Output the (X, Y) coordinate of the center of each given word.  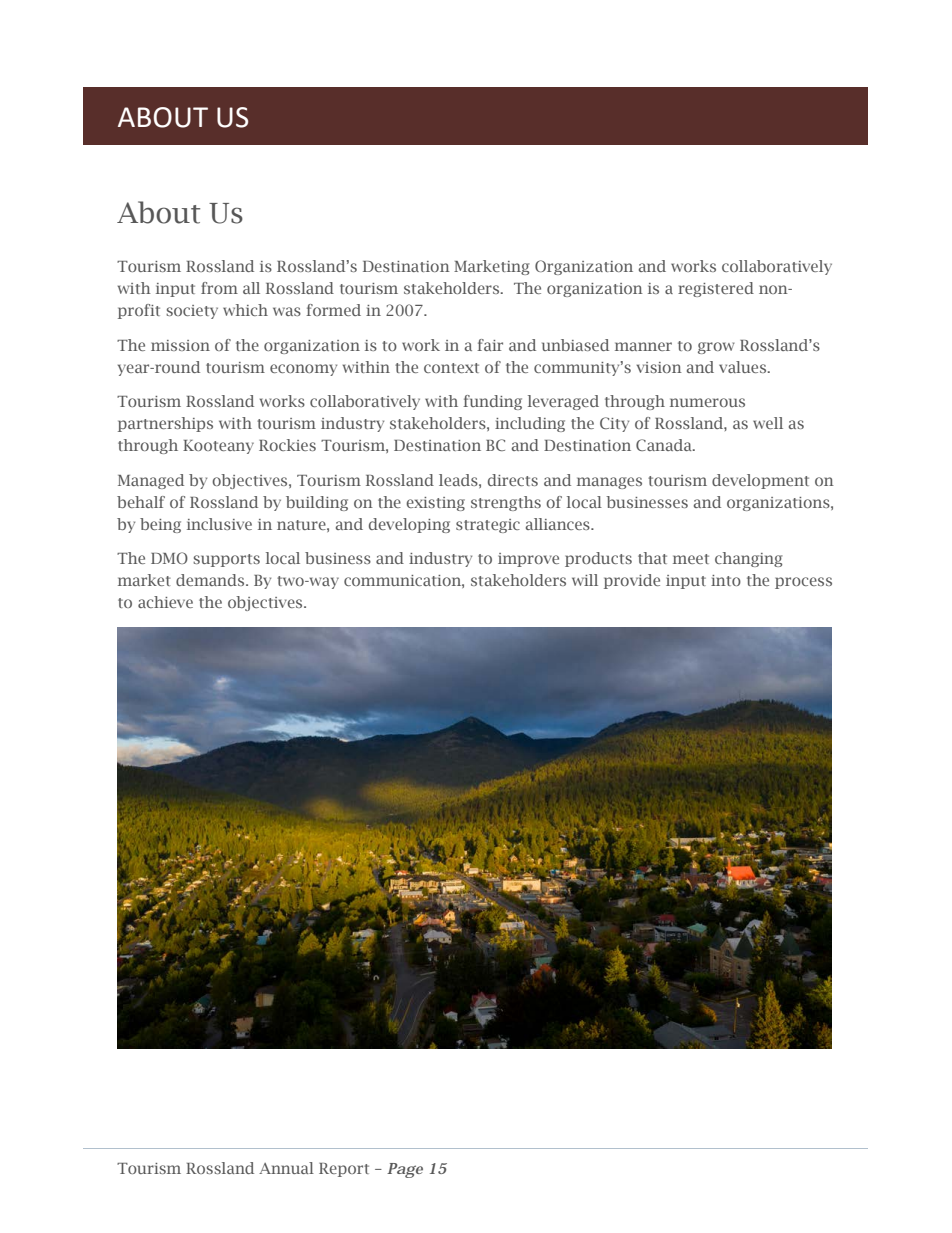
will (585, 580)
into (726, 580)
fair (490, 345)
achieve (165, 602)
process (803, 583)
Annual (286, 1168)
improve (528, 560)
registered (716, 289)
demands (211, 580)
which (245, 310)
